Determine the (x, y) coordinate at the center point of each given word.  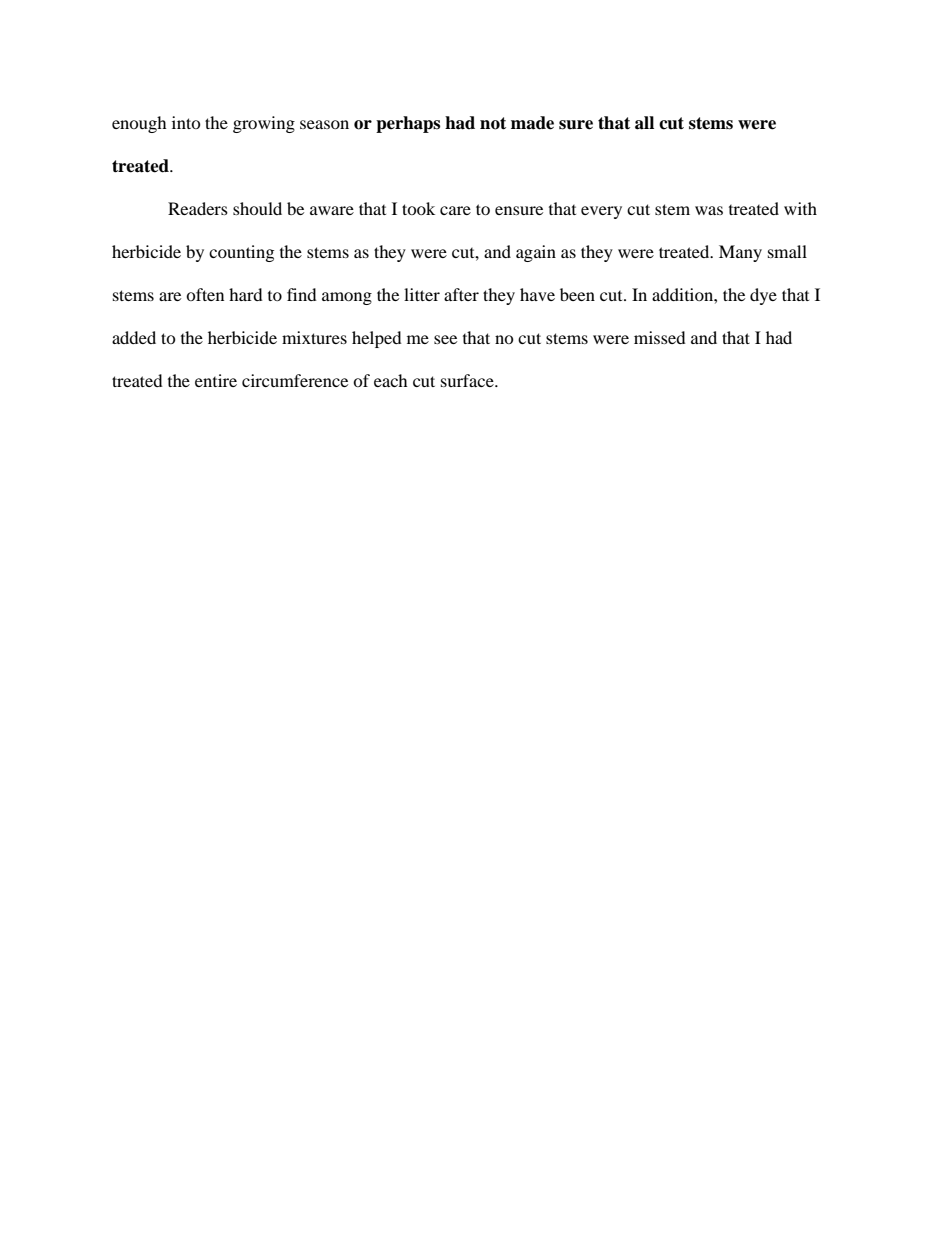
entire (216, 380)
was (709, 210)
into (186, 122)
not (493, 123)
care (455, 210)
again (536, 253)
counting (241, 253)
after (461, 294)
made (532, 123)
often (205, 294)
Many (740, 253)
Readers (198, 208)
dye (763, 296)
